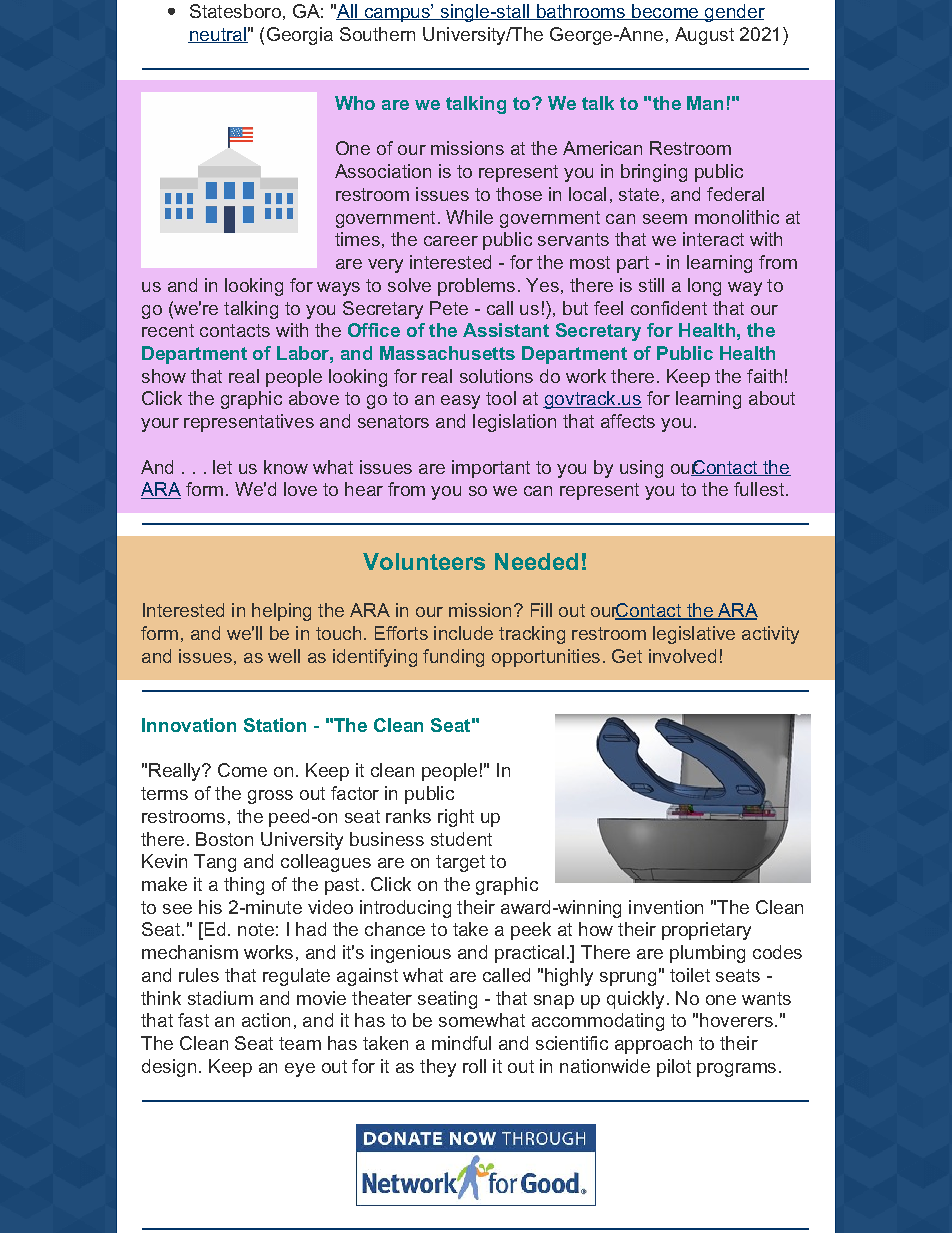 The width and height of the image is (952, 1233). Describe the element at coordinates (218, 35) in the image. I see `neutral` at that location.
